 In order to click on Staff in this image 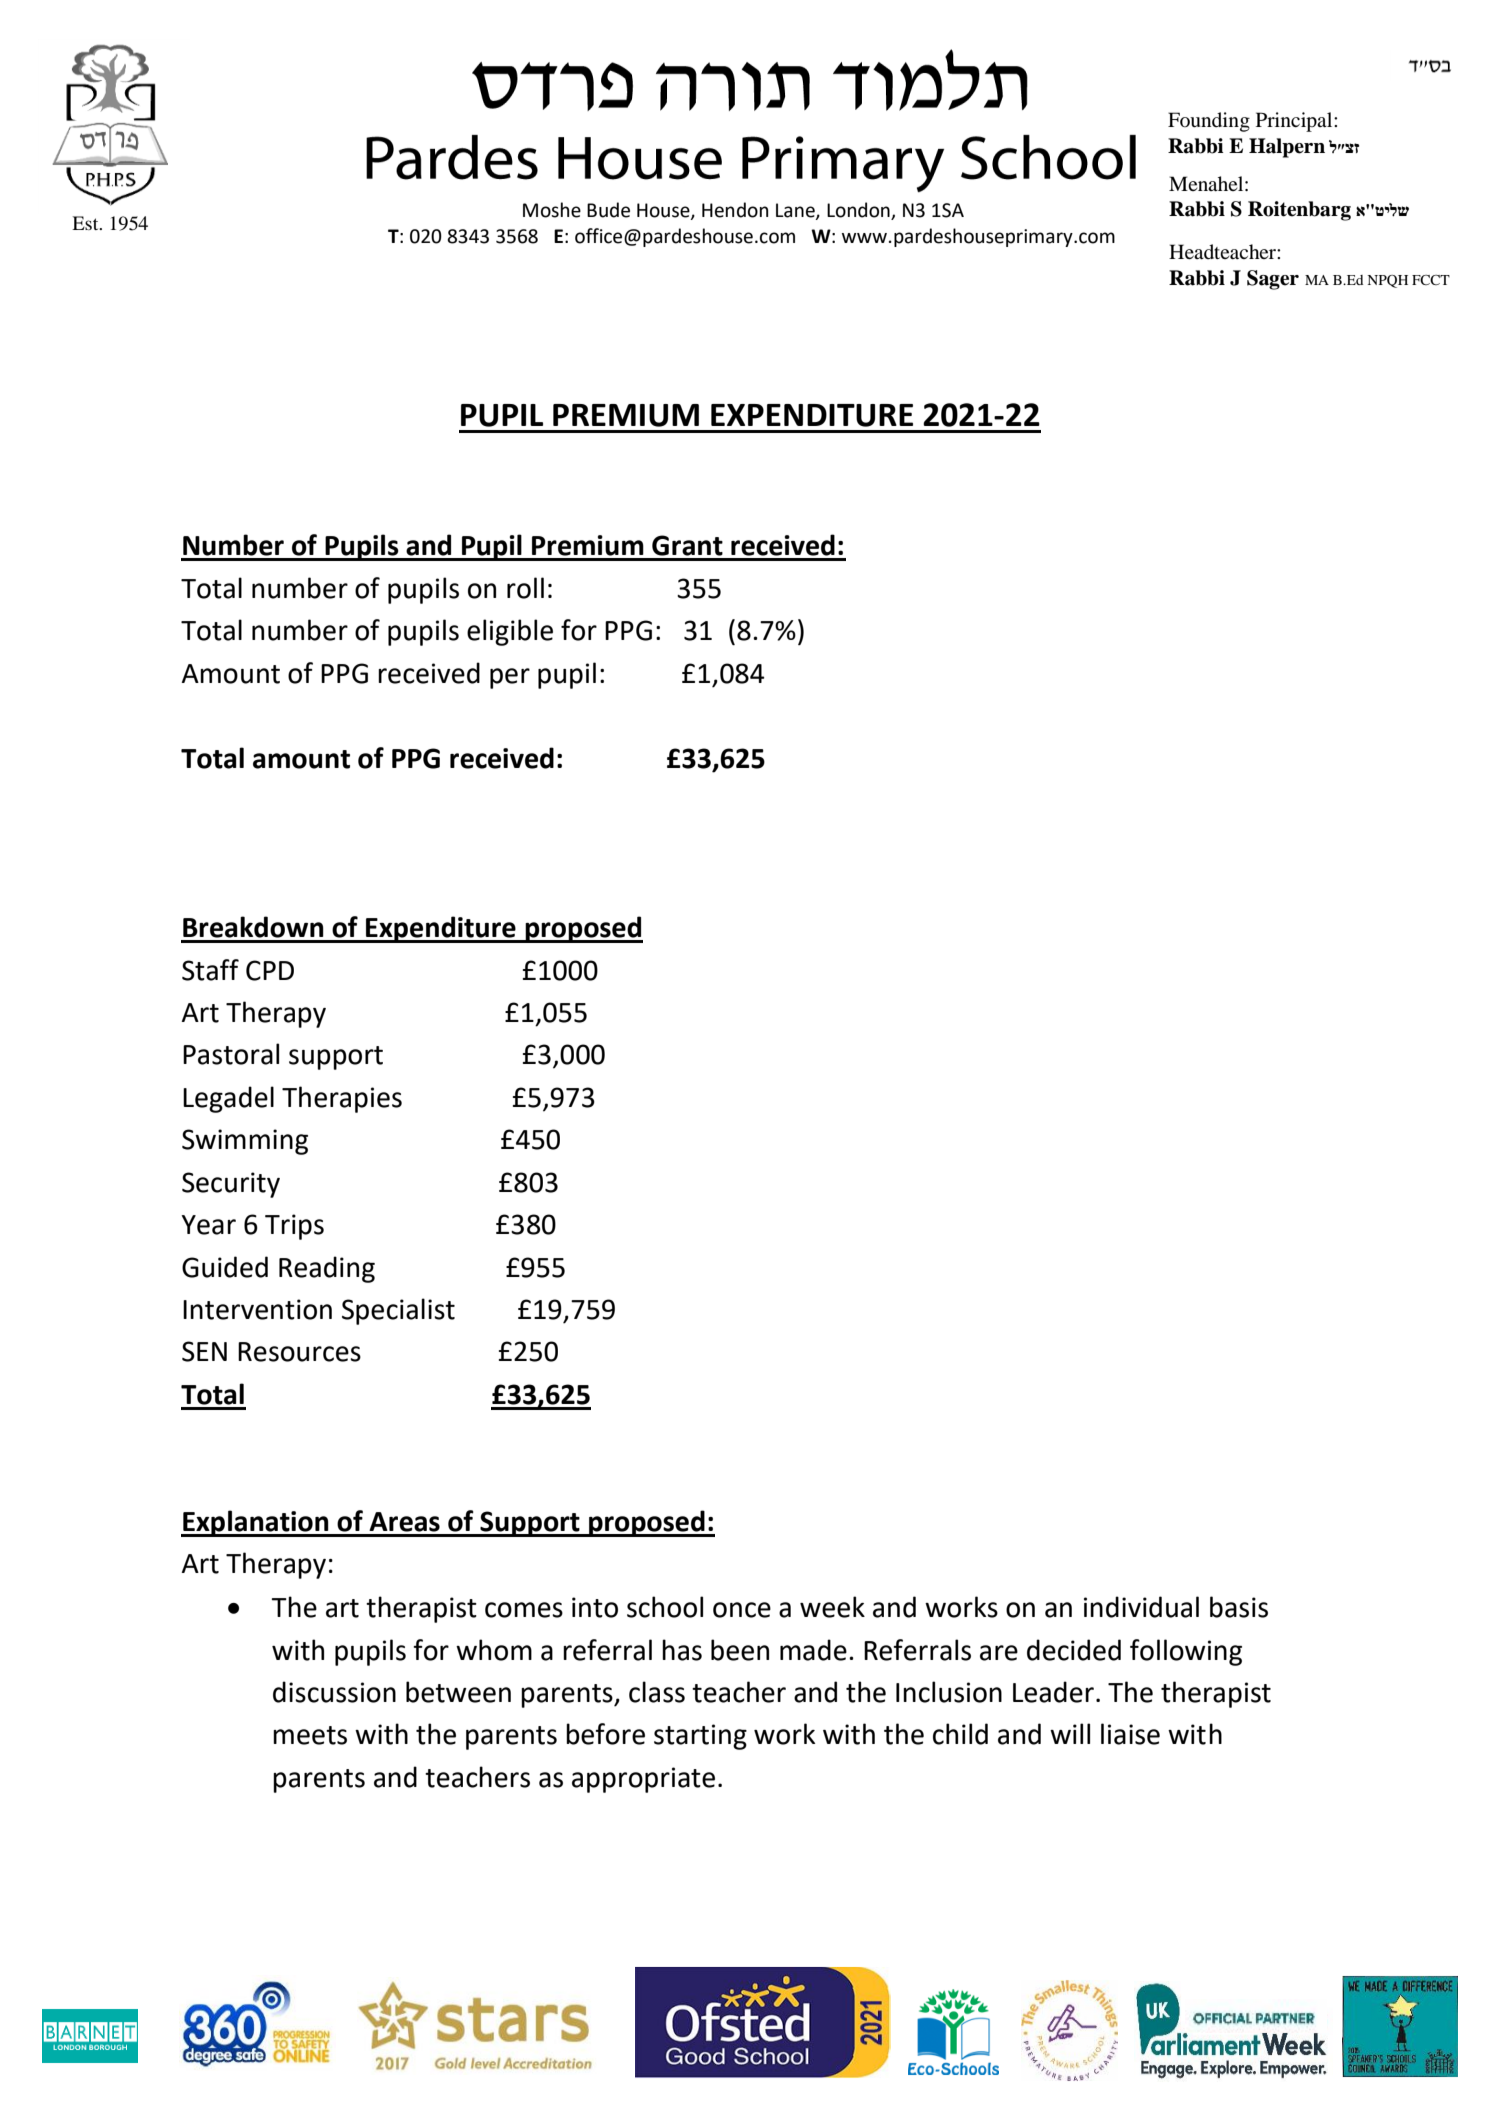, I will do `click(210, 970)`.
